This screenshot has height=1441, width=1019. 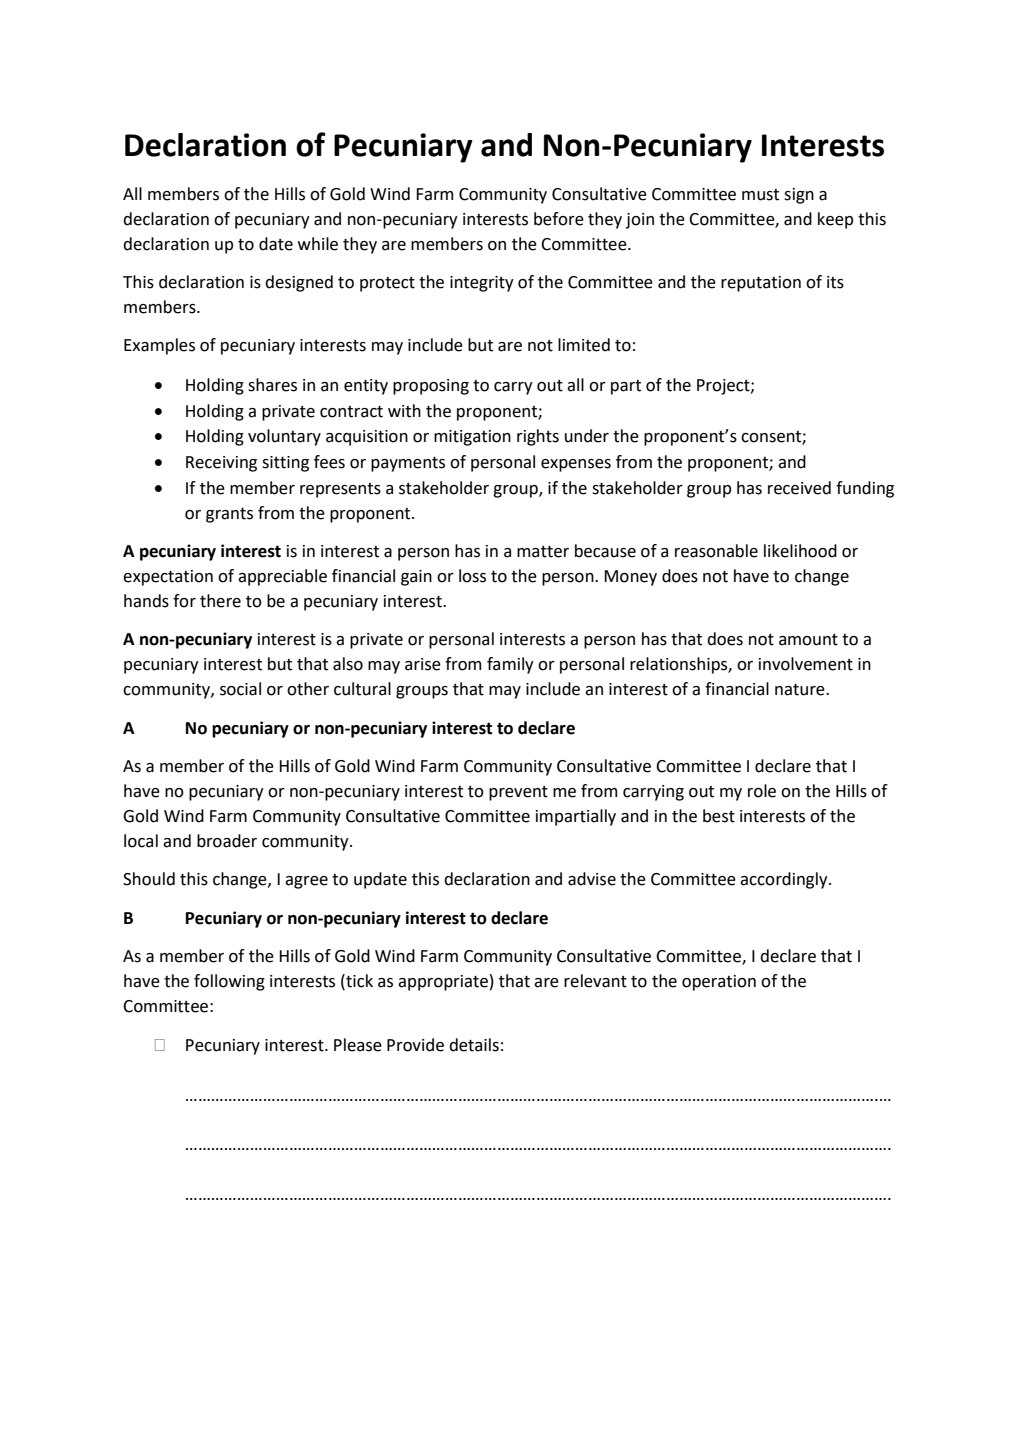 What do you see at coordinates (559, 219) in the screenshot?
I see `before` at bounding box center [559, 219].
